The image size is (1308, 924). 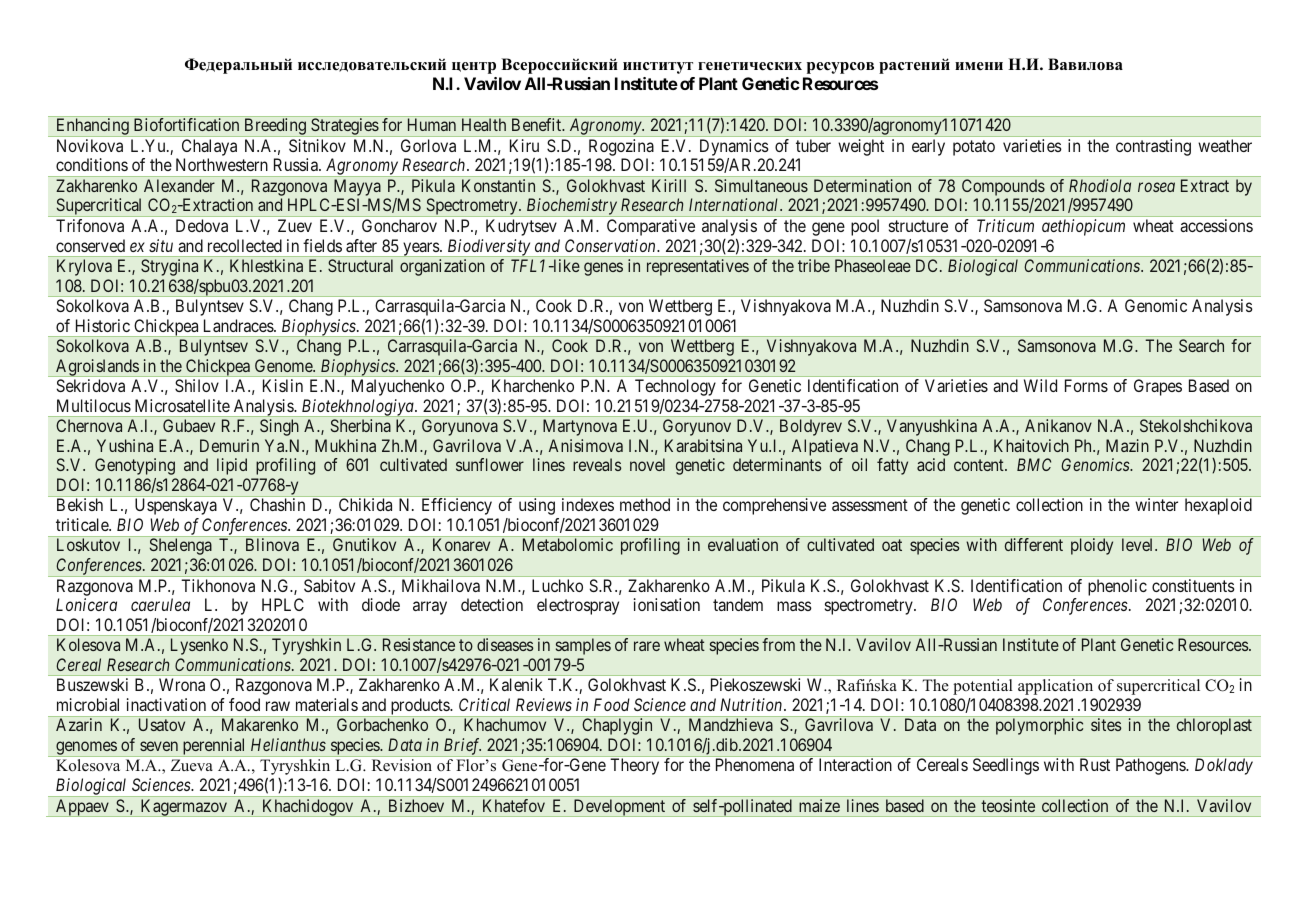 What do you see at coordinates (214, 747) in the screenshot?
I see `perennial` at bounding box center [214, 747].
